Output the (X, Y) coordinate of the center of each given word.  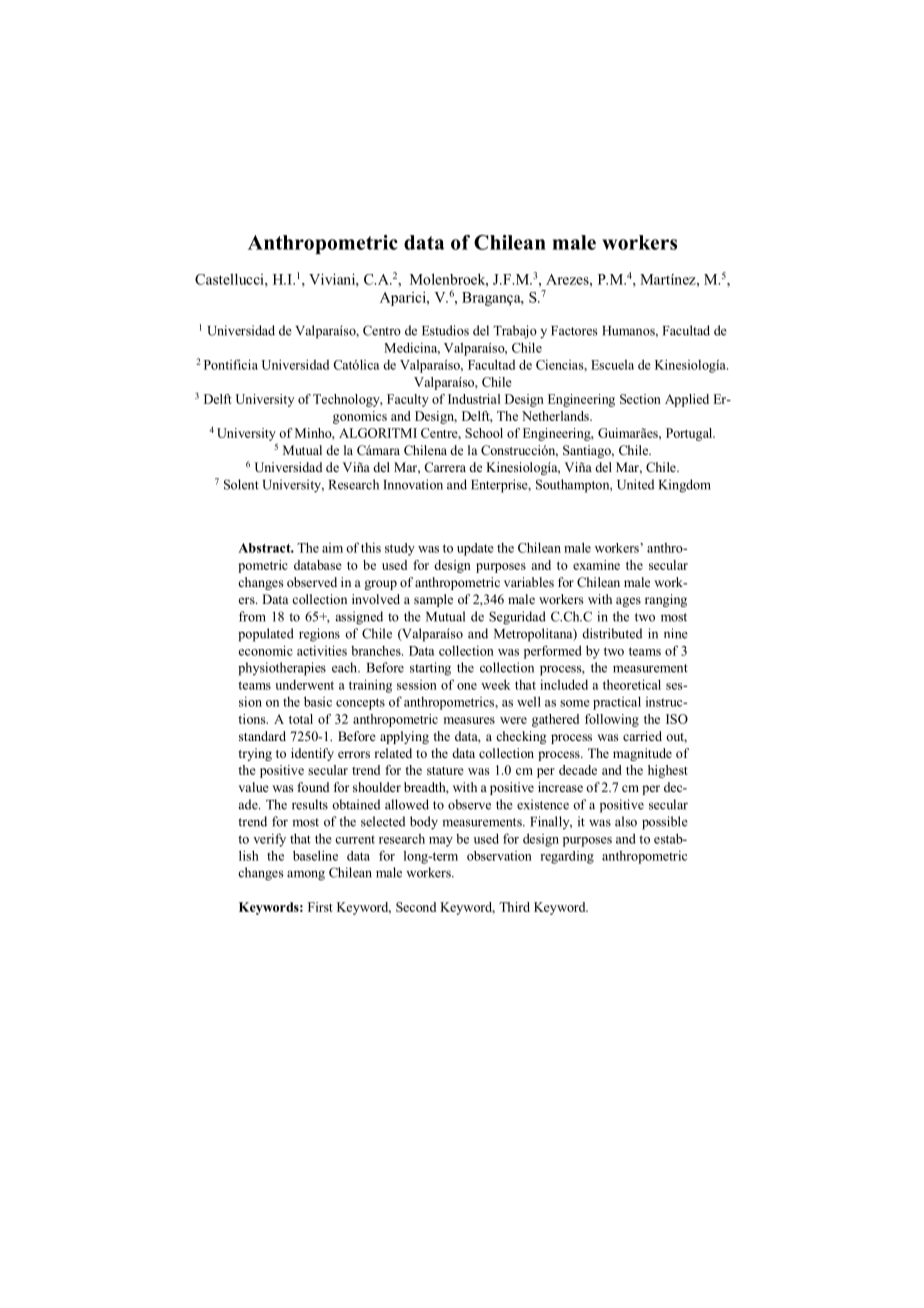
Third (514, 907)
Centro (382, 330)
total (301, 719)
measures (469, 720)
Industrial (474, 399)
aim (332, 548)
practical (617, 703)
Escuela (612, 364)
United (635, 484)
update (475, 549)
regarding (567, 857)
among (306, 875)
